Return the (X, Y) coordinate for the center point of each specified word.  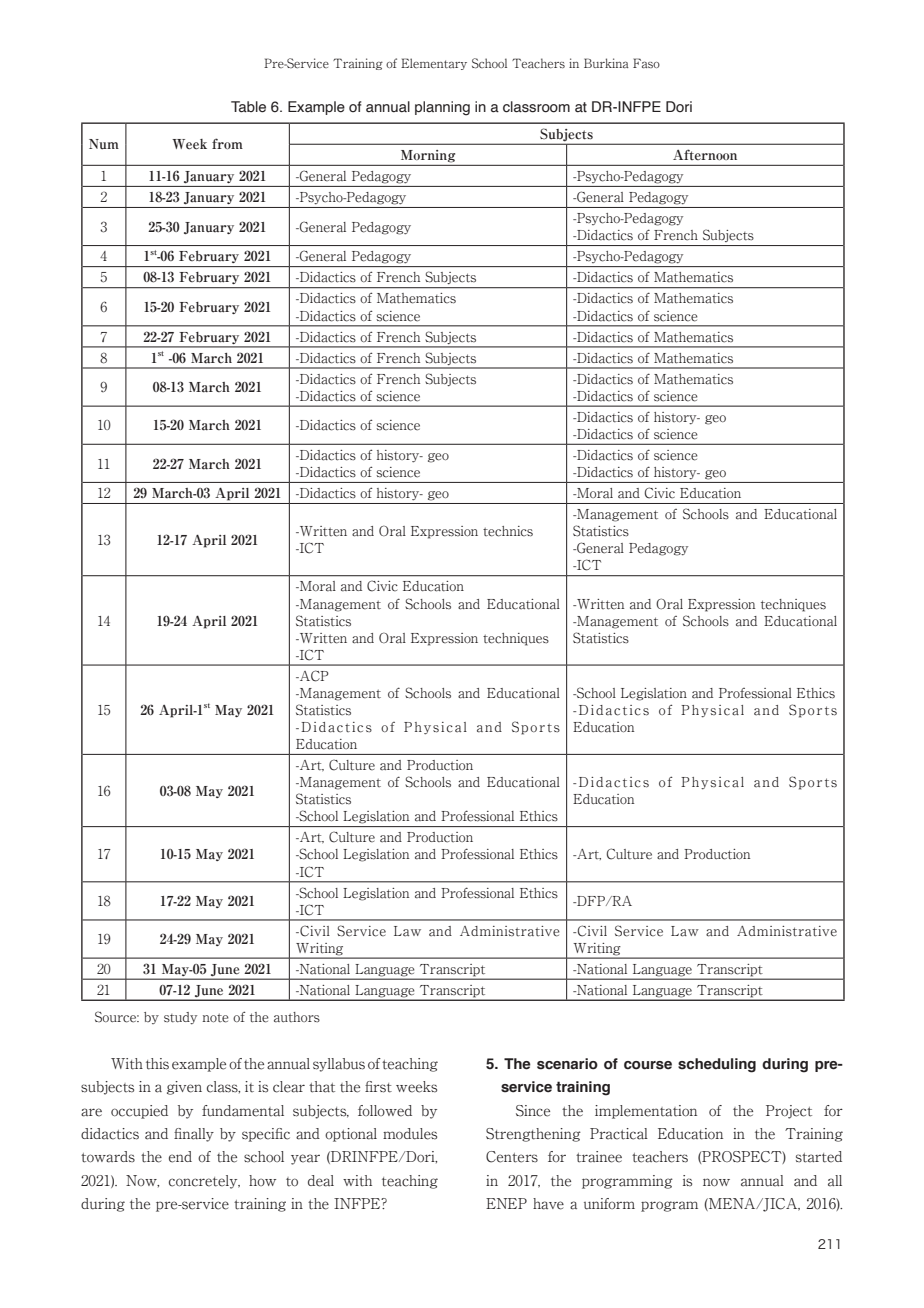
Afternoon (705, 154)
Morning (428, 156)
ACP (313, 676)
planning (442, 108)
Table (248, 107)
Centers (512, 1157)
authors (297, 1017)
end (180, 1157)
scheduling (717, 1065)
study (180, 1018)
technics (508, 531)
